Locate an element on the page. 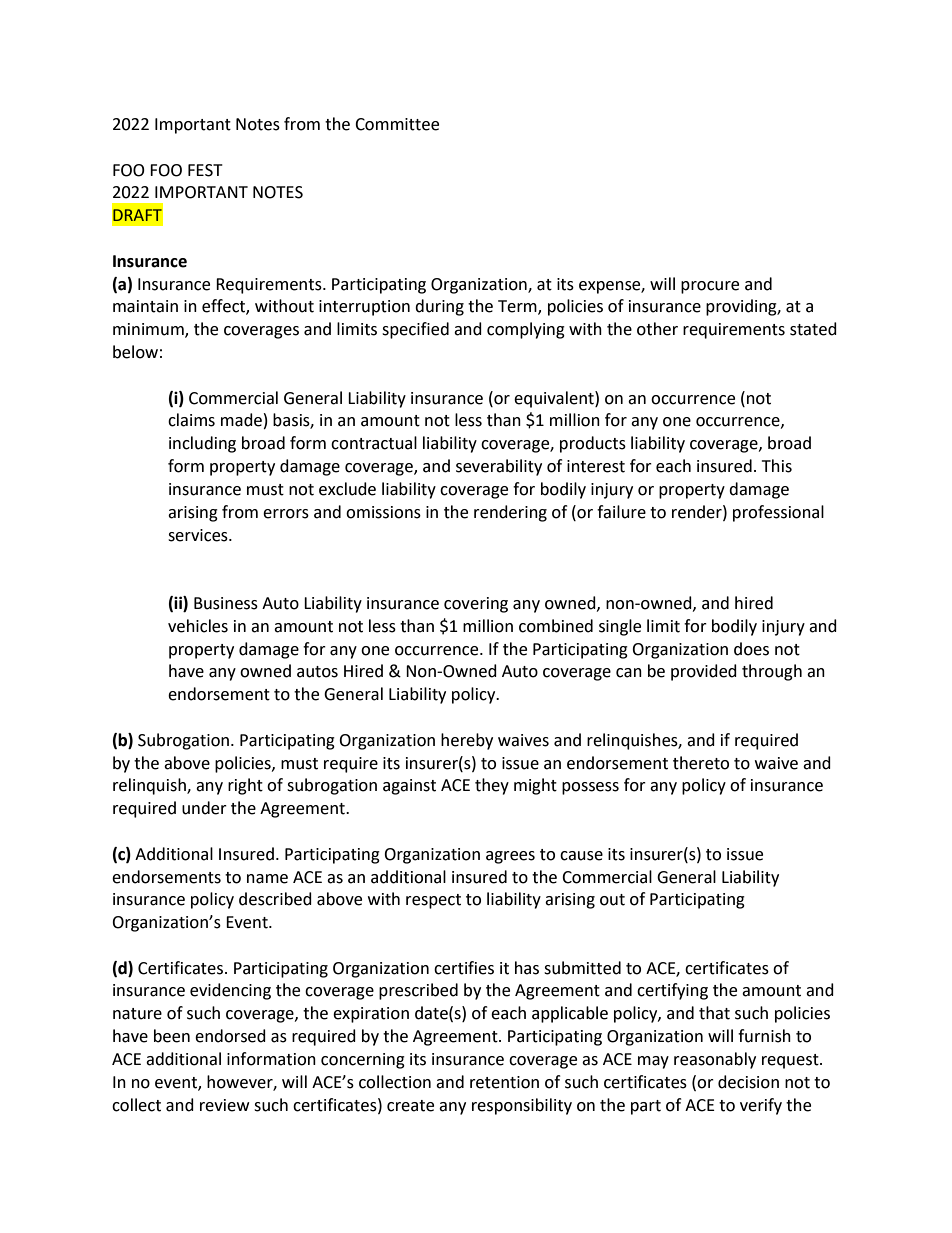 The width and height of the page is (952, 1233). agrees is located at coordinates (510, 857).
